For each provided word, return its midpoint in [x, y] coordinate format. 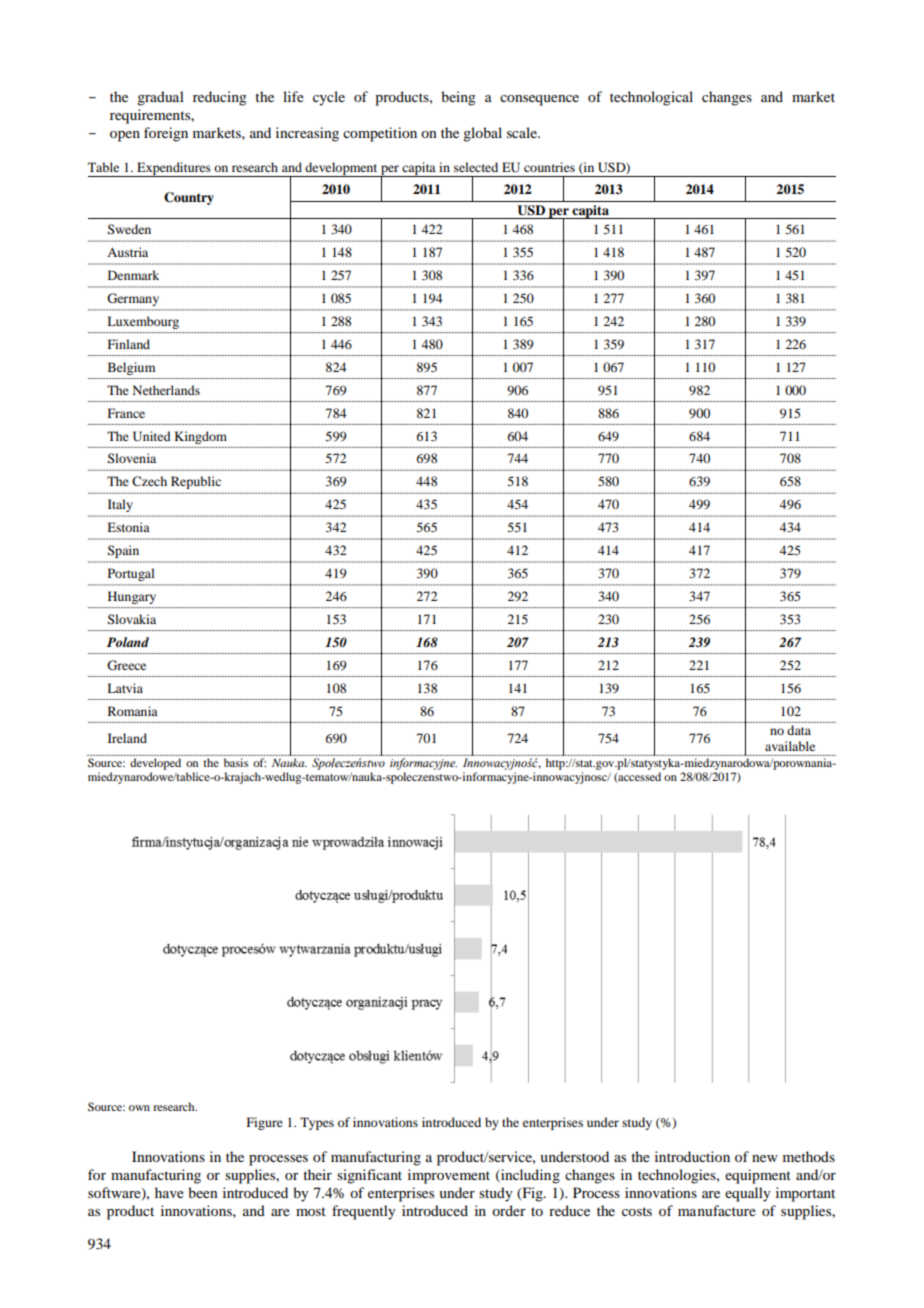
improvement [449, 1176]
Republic [196, 482]
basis [236, 762]
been [203, 1192]
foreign [166, 134]
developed [155, 764]
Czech [149, 481]
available [790, 746]
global [482, 134]
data [799, 730]
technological [651, 98]
